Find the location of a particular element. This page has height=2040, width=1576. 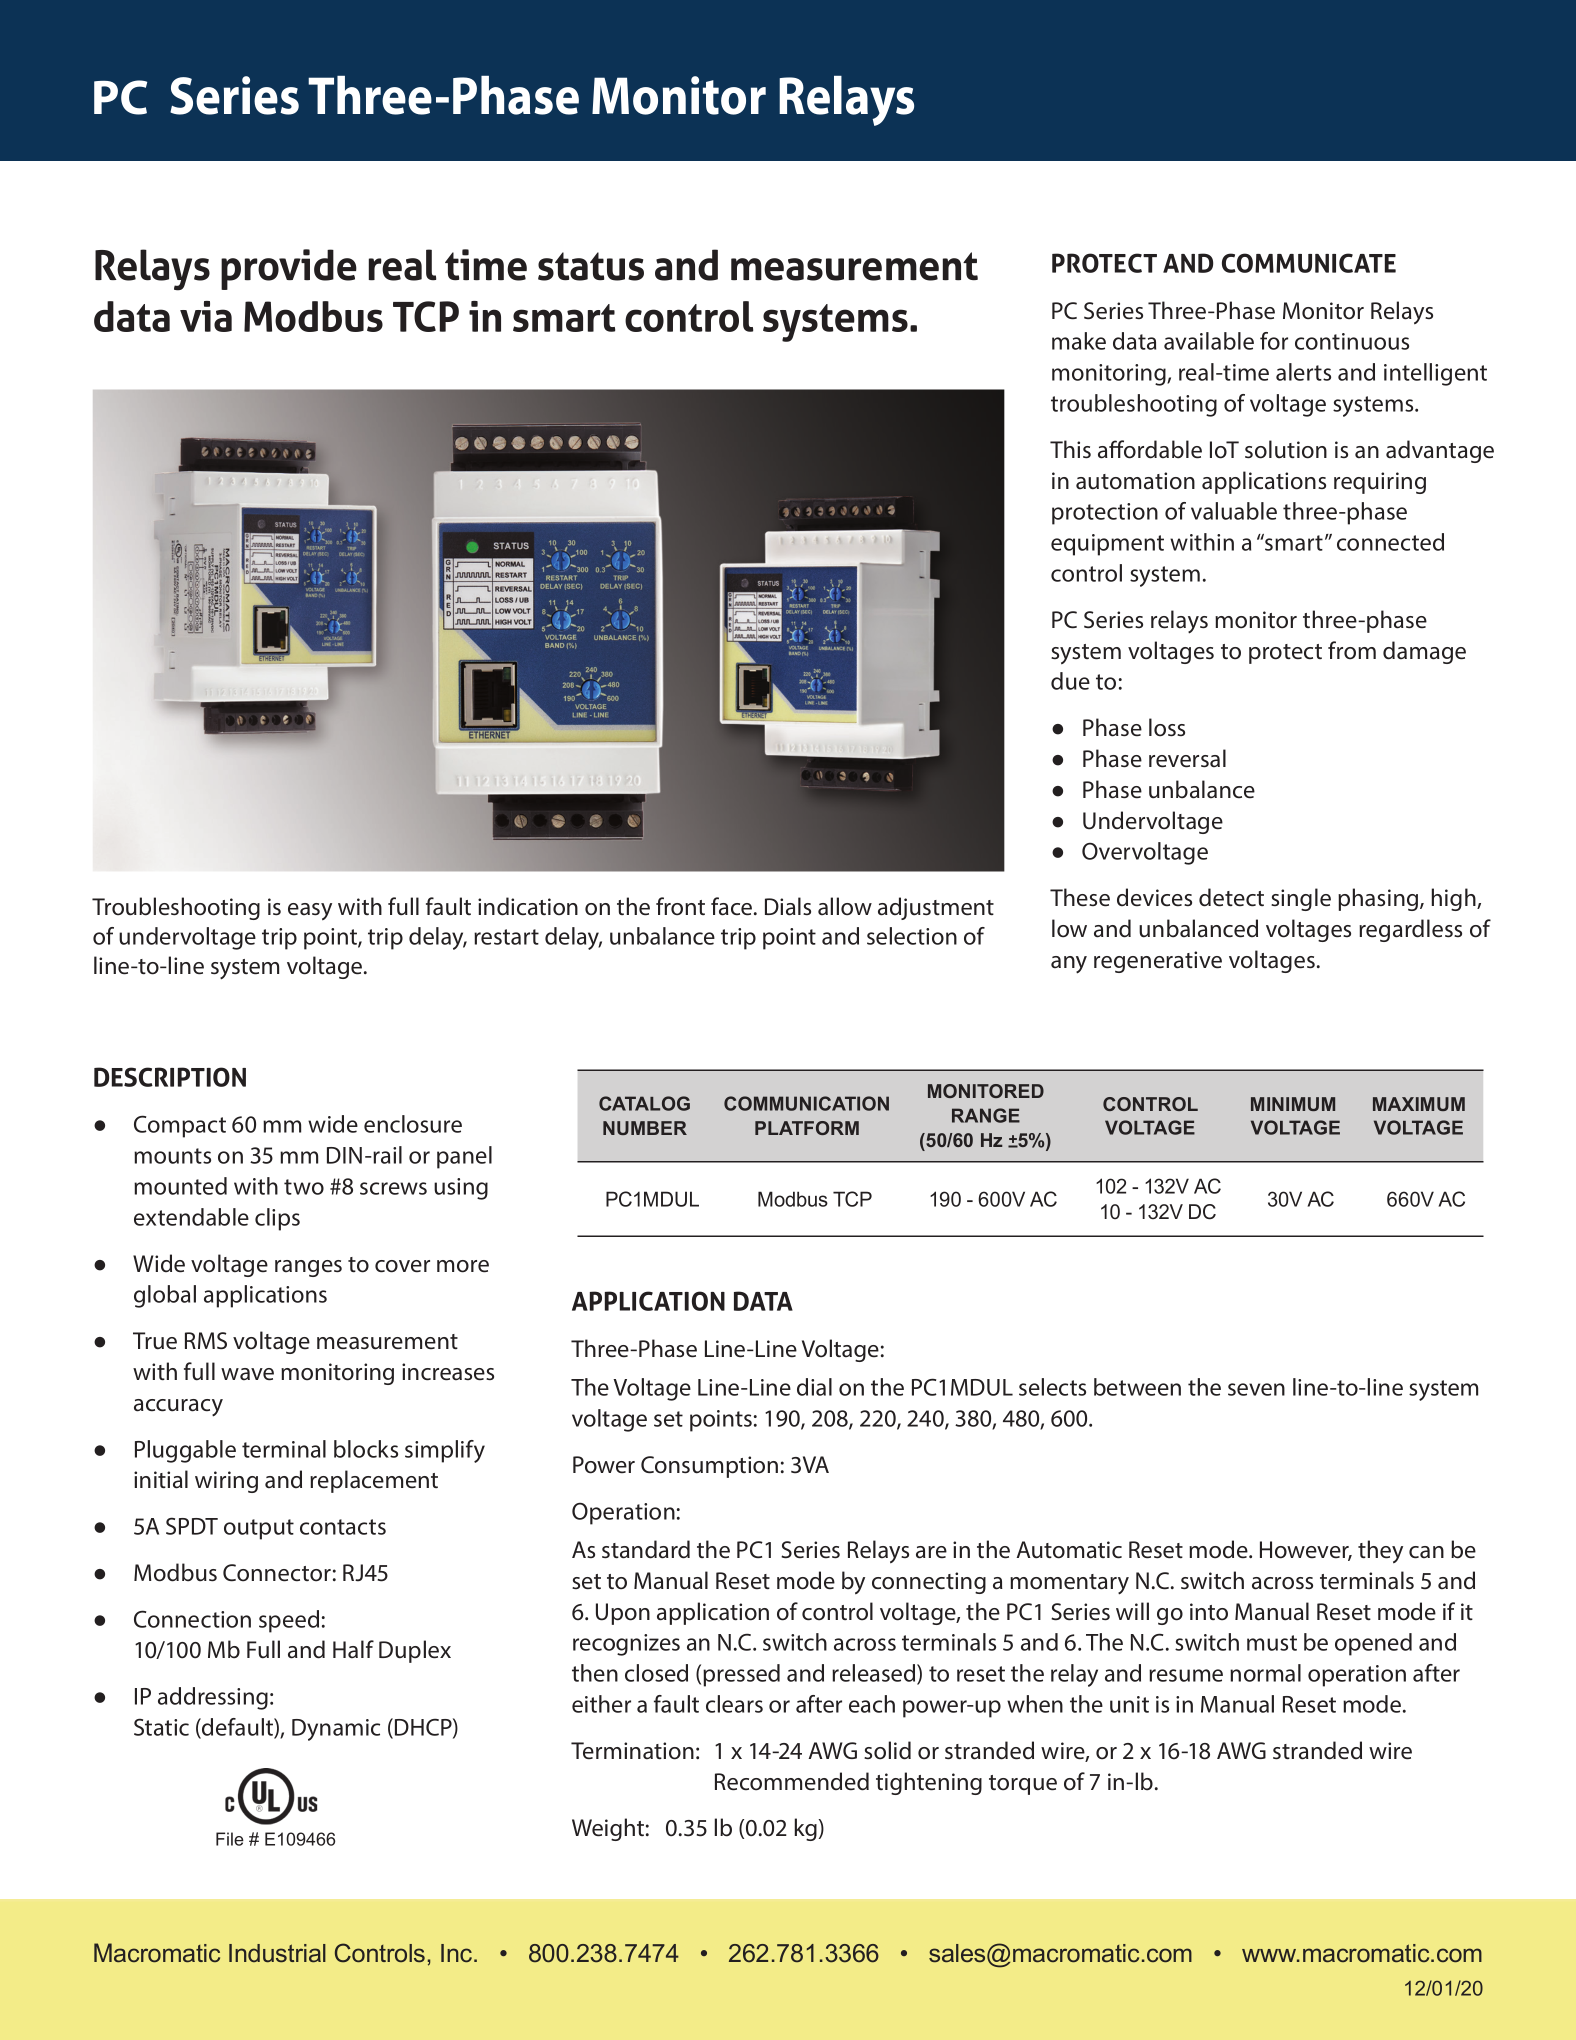

continuous is located at coordinates (1352, 341).
